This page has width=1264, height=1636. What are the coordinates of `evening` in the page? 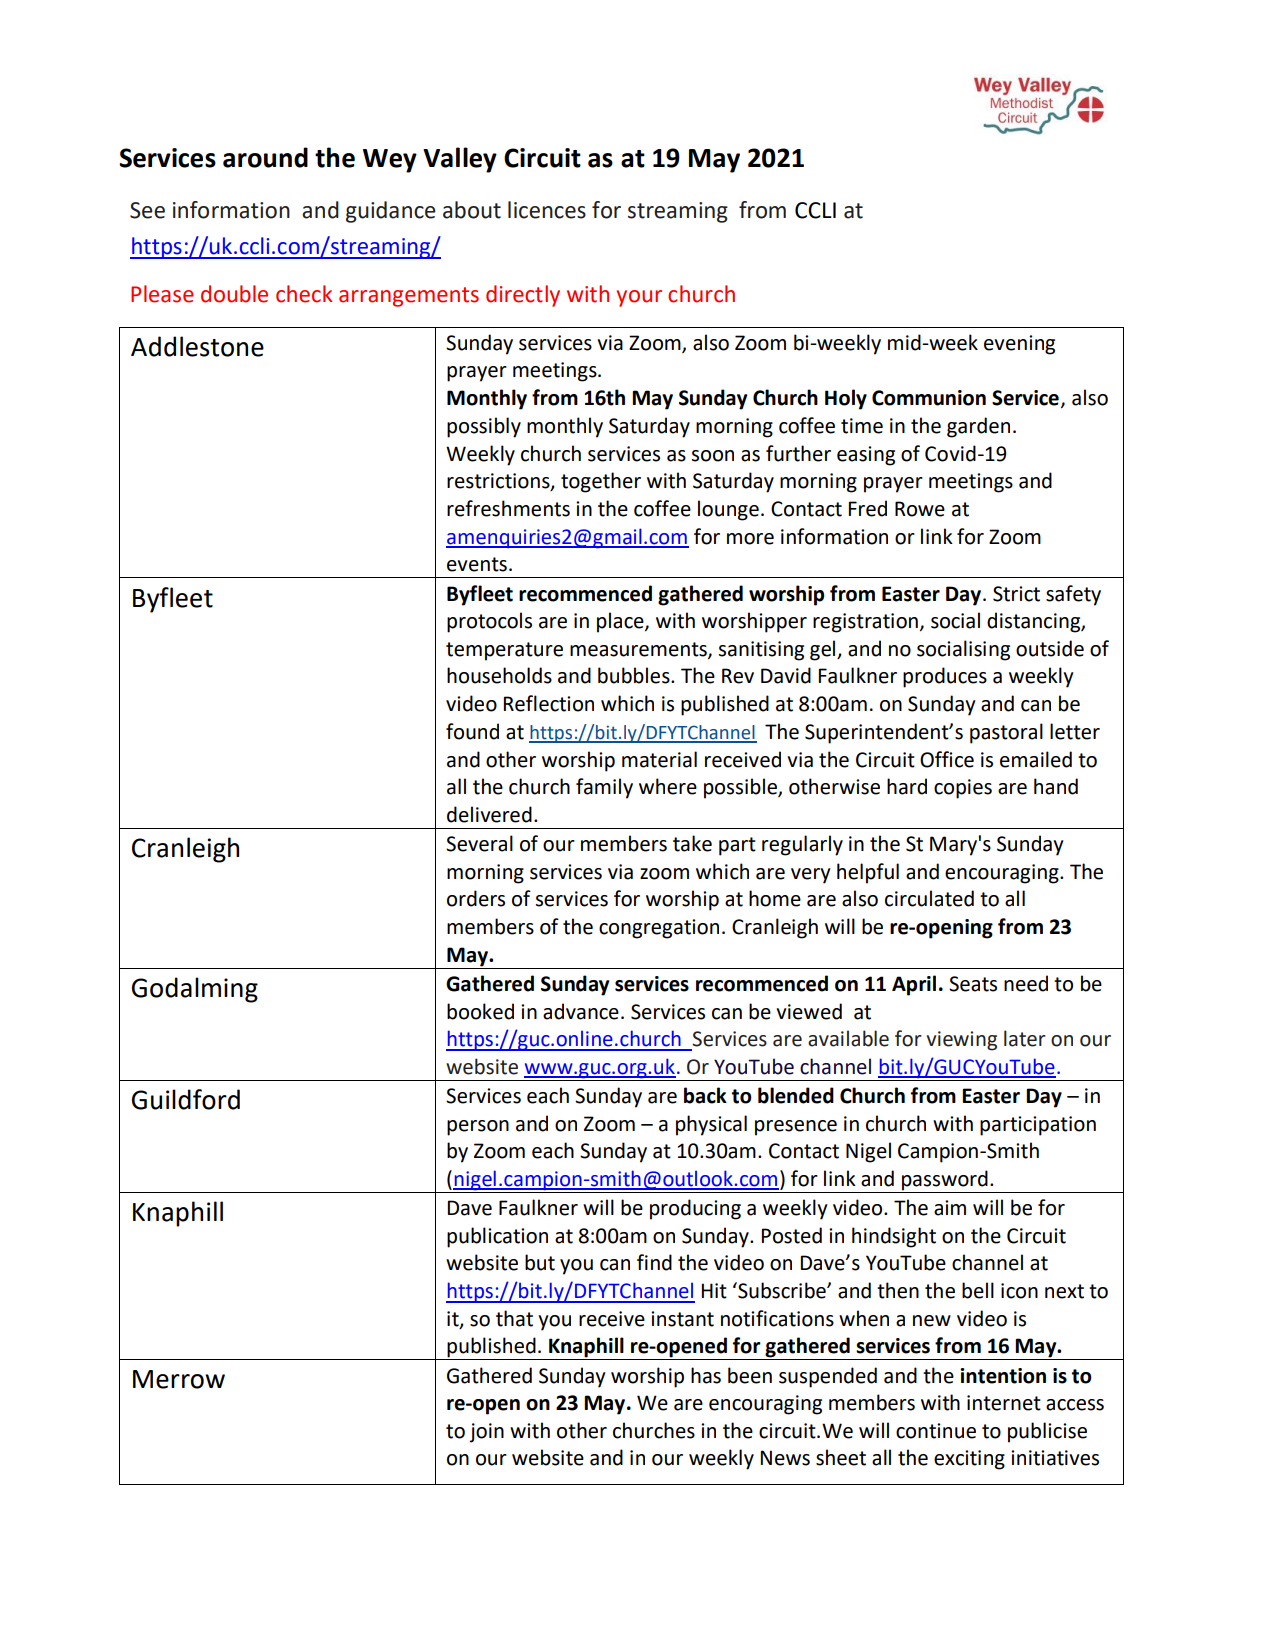 It's located at (1019, 345).
